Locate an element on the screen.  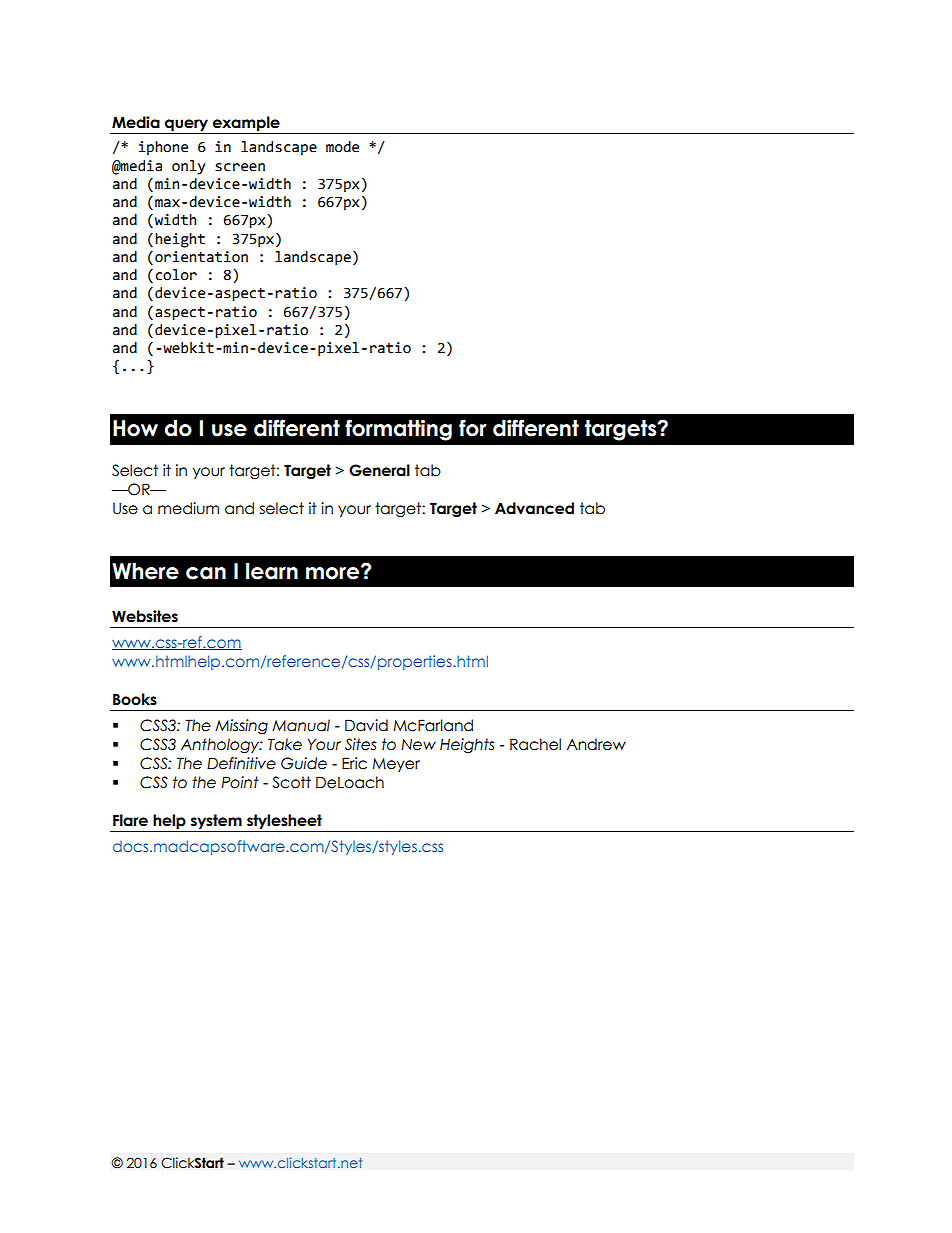
orientation is located at coordinates (201, 257).
